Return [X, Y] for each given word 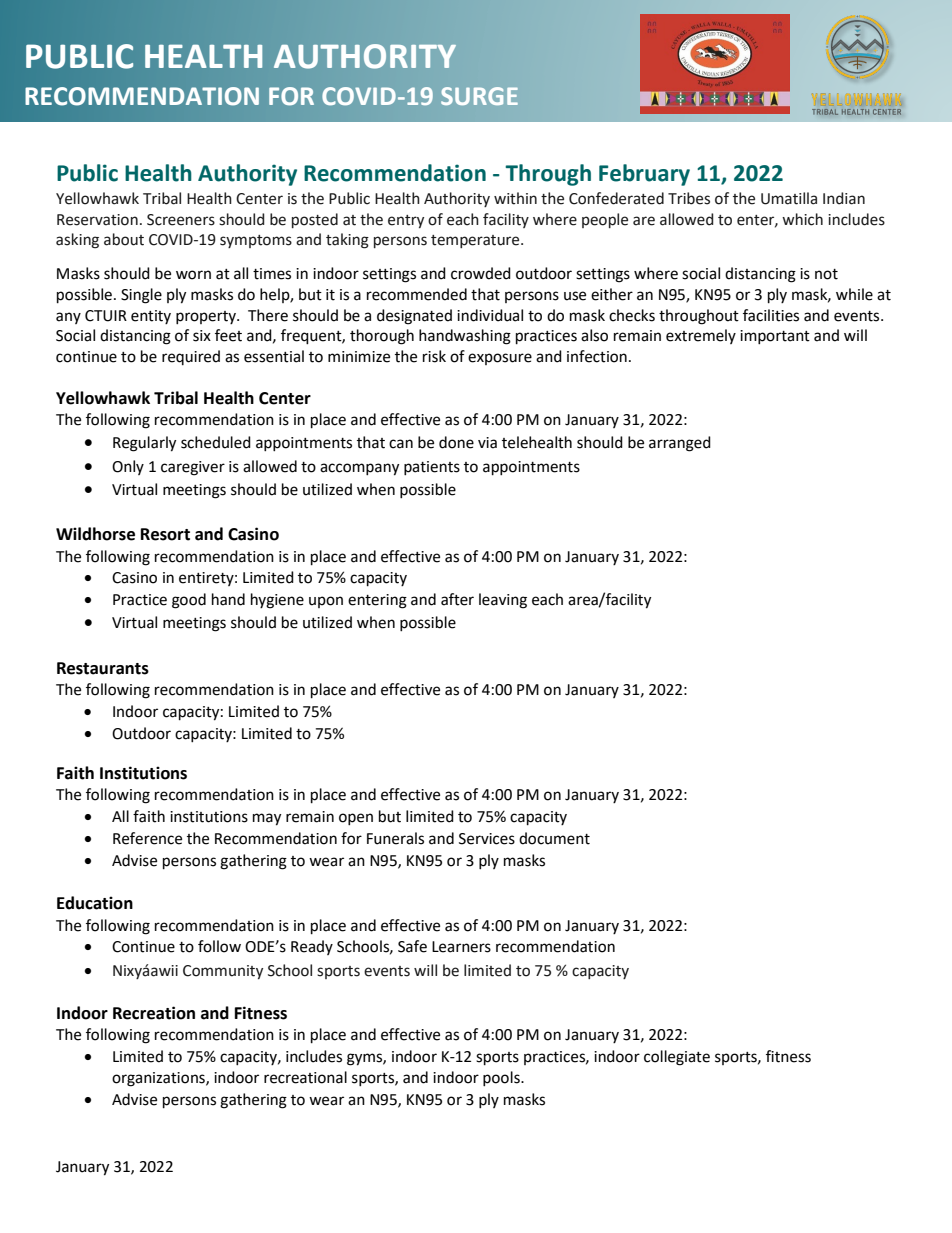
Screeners [181, 220]
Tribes [689, 198]
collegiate [677, 1058]
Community [223, 972]
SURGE [479, 96]
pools [502, 1078]
